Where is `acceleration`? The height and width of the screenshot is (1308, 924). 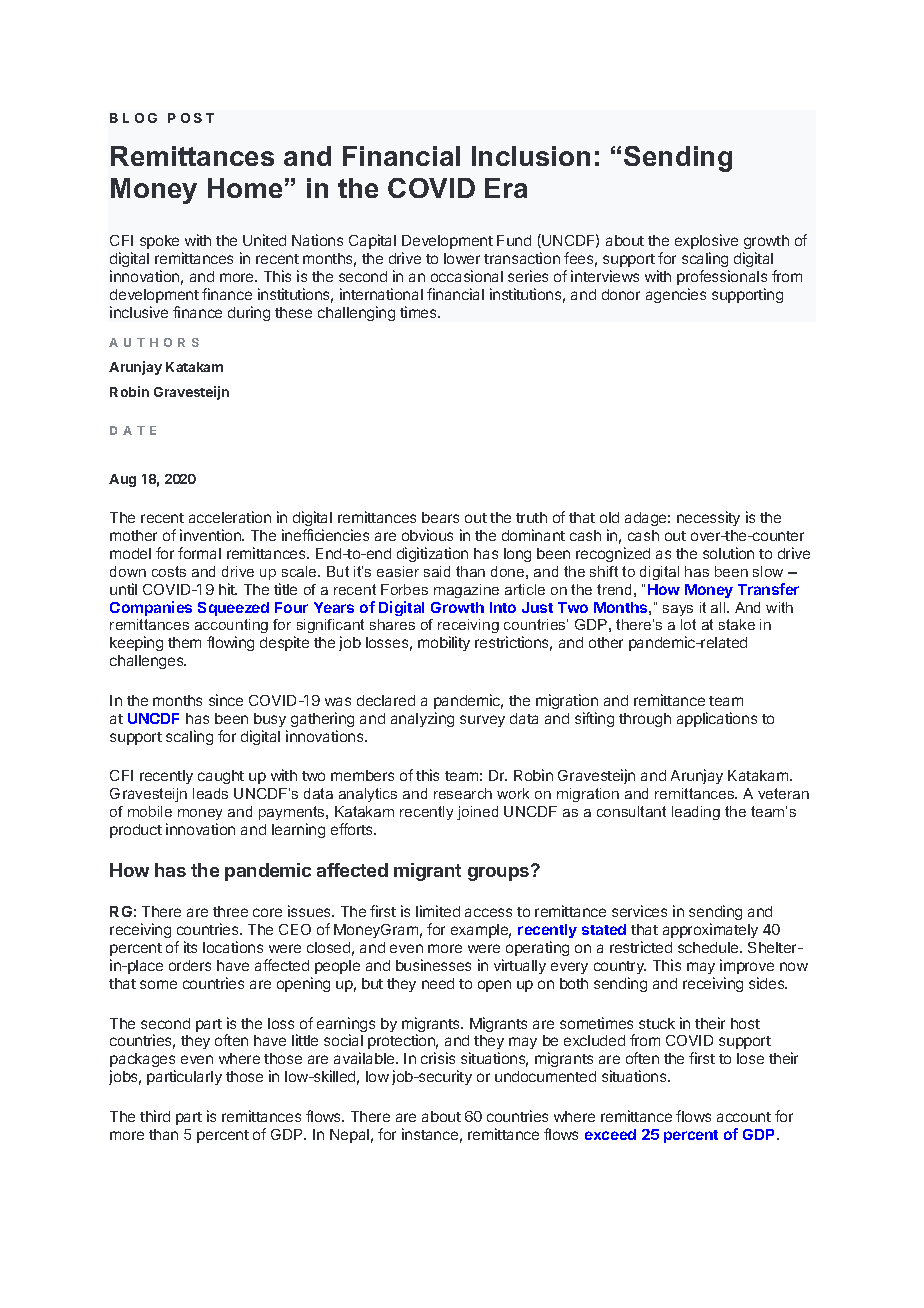
acceleration is located at coordinates (230, 517).
